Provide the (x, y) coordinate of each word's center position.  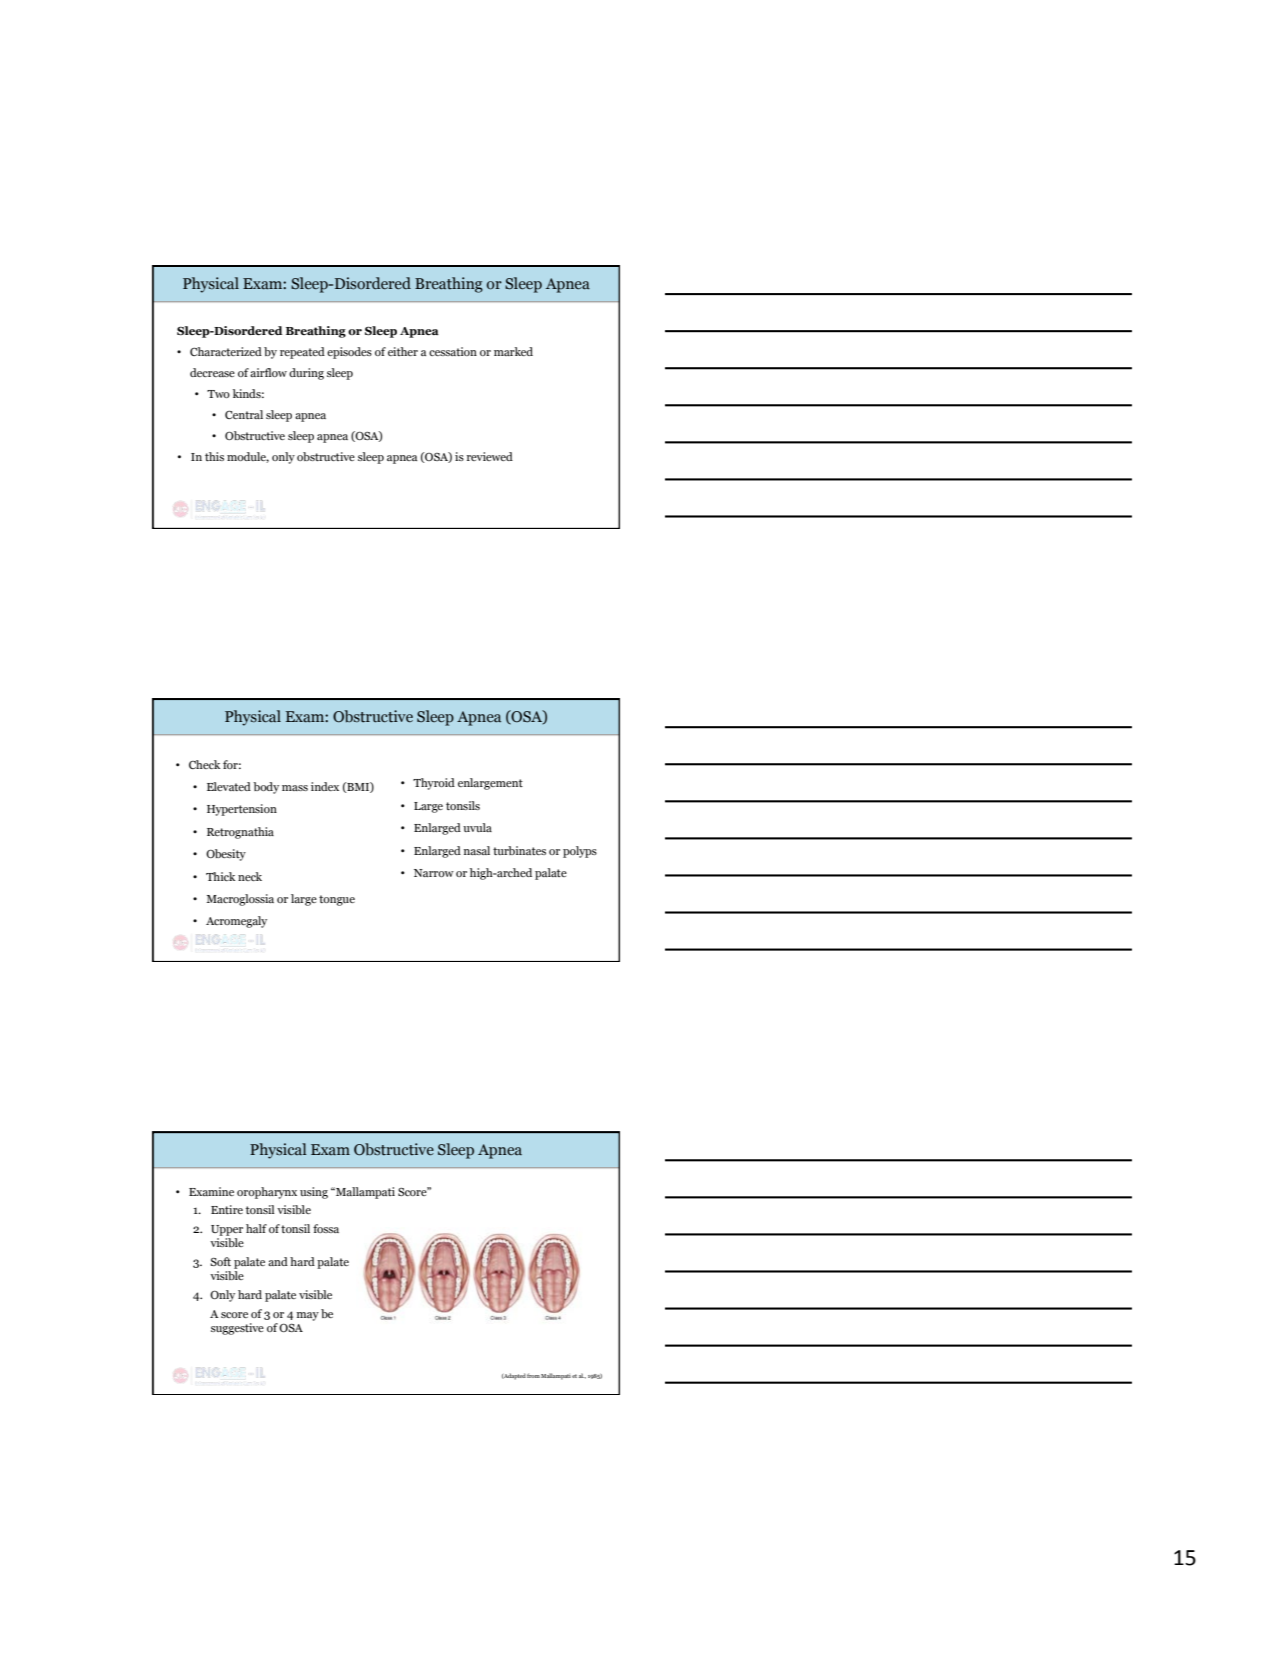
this (214, 456)
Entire (227, 1209)
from (533, 1375)
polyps (580, 852)
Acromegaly (236, 922)
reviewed (490, 456)
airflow (268, 372)
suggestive (237, 1329)
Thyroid (434, 784)
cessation (453, 351)
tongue (337, 900)
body (266, 788)
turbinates (519, 850)
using (314, 1193)
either (403, 351)
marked (513, 351)
